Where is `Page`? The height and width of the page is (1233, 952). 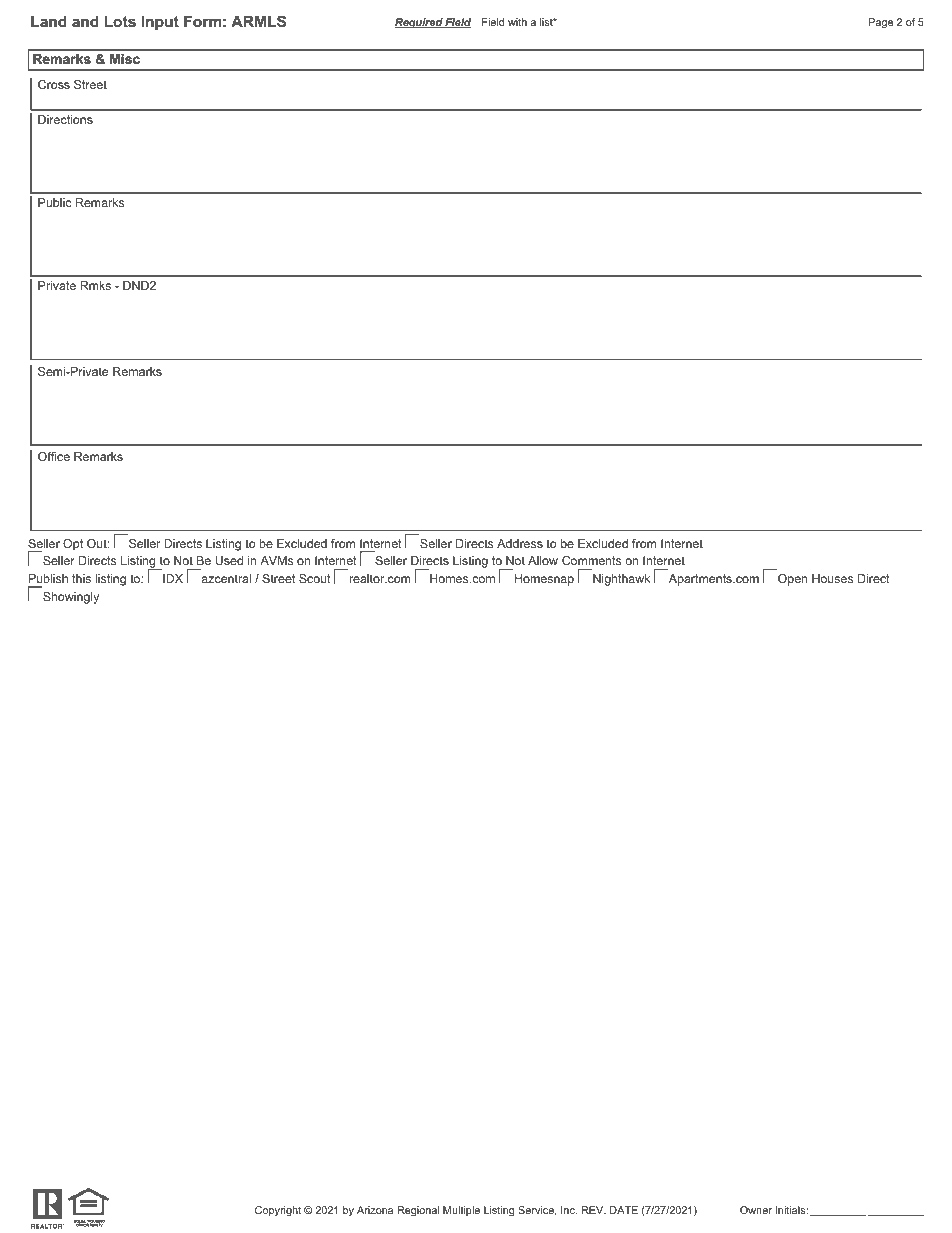
Page is located at coordinates (881, 23).
